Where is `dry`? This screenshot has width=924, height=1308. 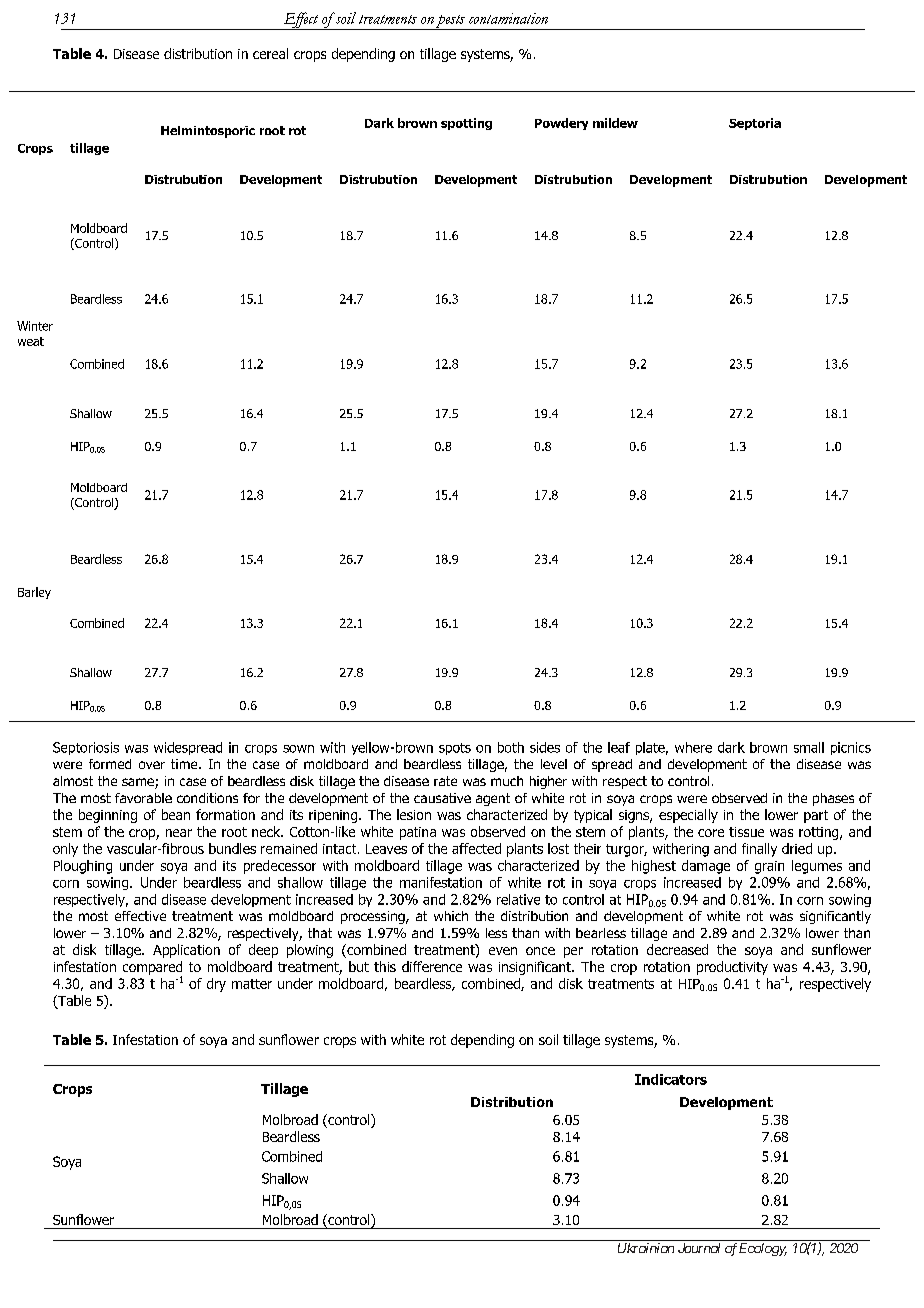 dry is located at coordinates (216, 985).
